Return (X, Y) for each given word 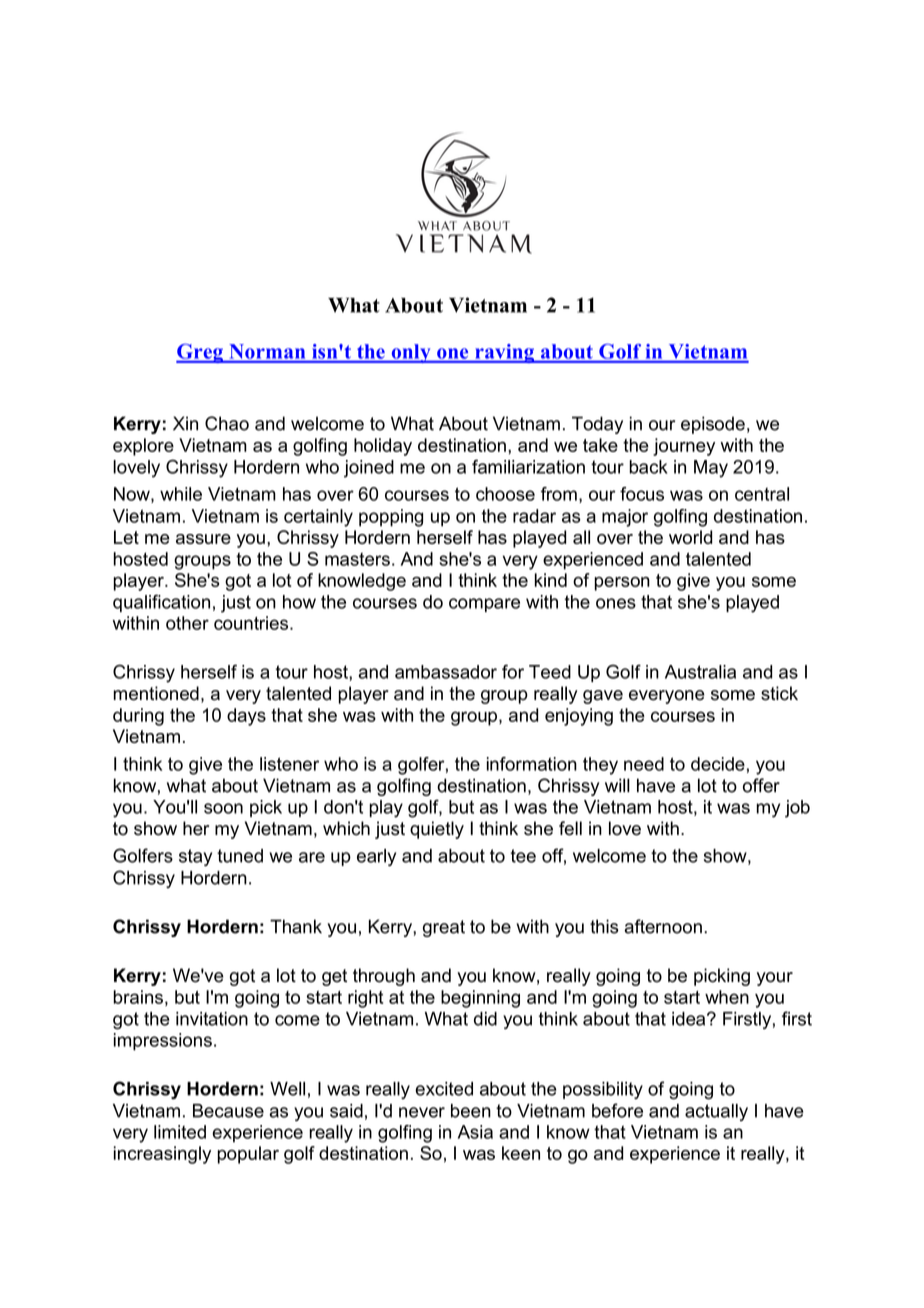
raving (504, 353)
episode (713, 425)
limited (180, 1132)
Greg (200, 353)
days (246, 717)
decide (718, 764)
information (532, 764)
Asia (475, 1132)
